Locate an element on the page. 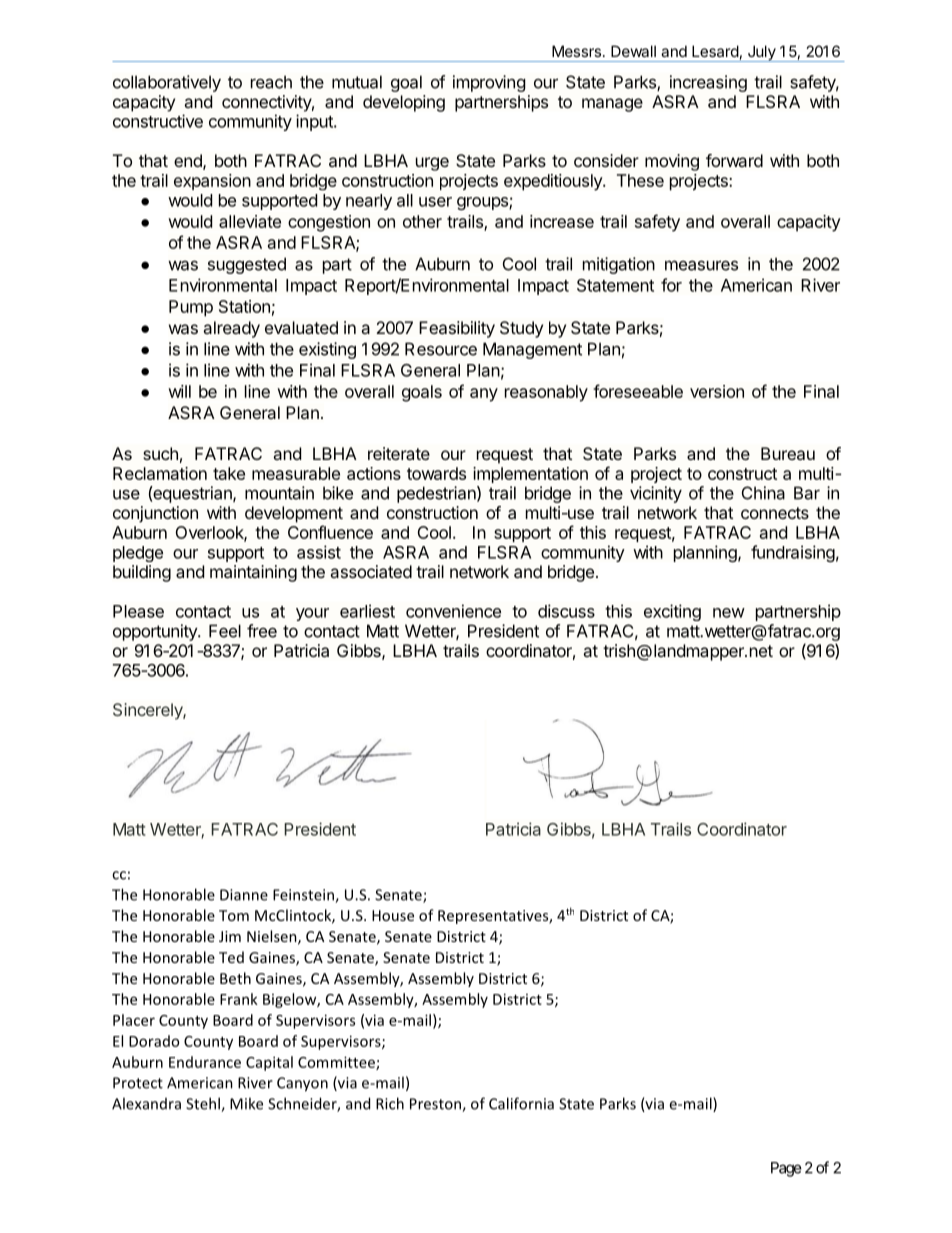 The image size is (952, 1233). Feel is located at coordinates (225, 631).
